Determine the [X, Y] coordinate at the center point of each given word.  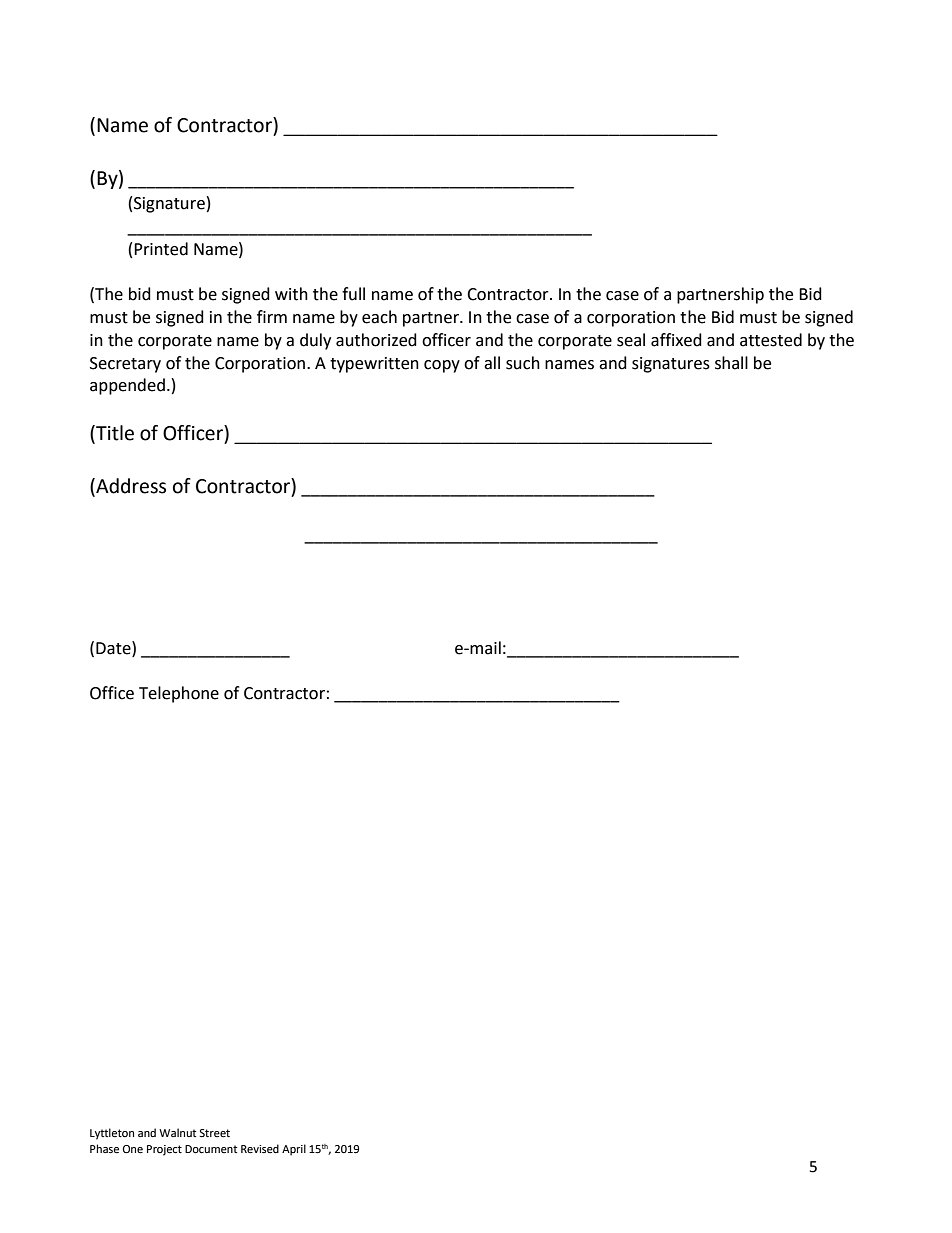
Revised [260, 1149]
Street [214, 1133]
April [294, 1150]
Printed [161, 249]
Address [130, 487]
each [379, 317]
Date [114, 648]
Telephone [179, 694]
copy [442, 366]
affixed [676, 340]
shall [731, 363]
